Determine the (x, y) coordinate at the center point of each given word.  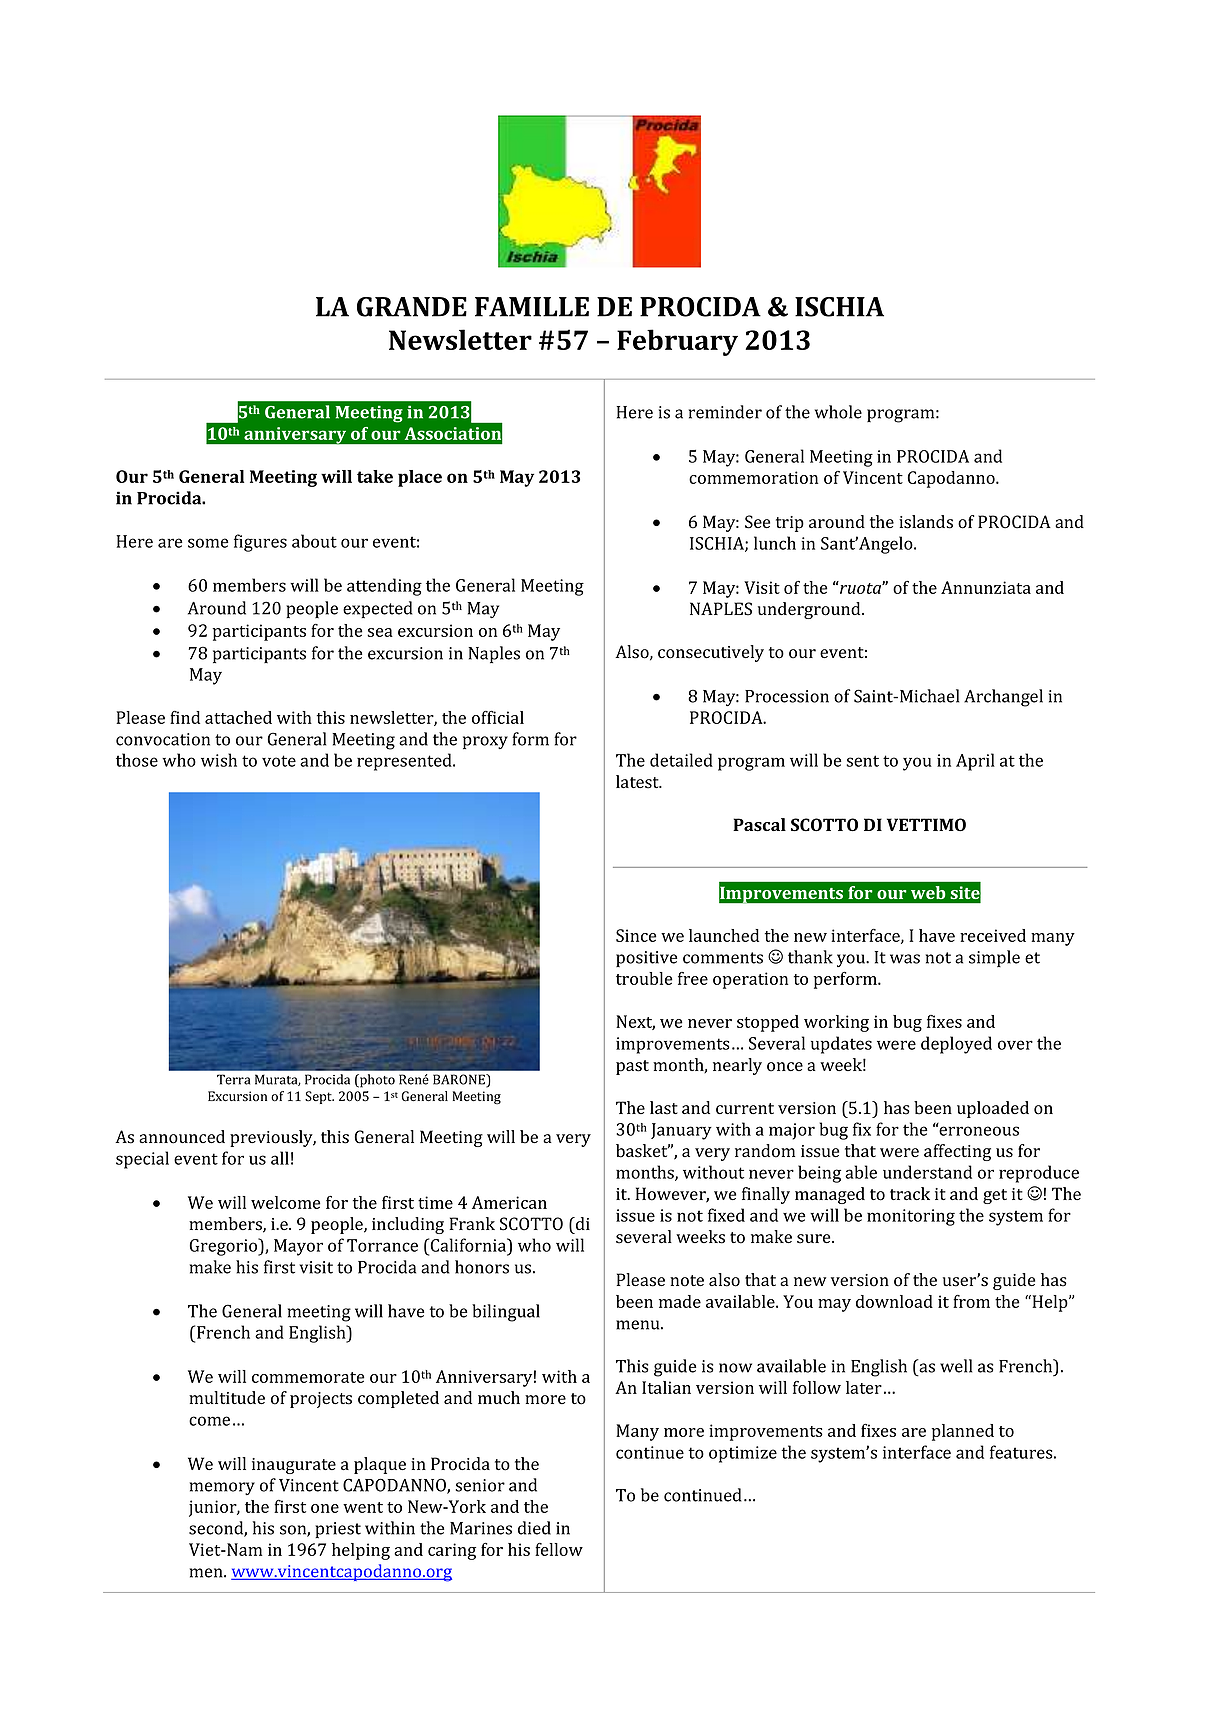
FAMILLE (532, 307)
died (534, 1528)
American (509, 1202)
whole (838, 412)
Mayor (298, 1247)
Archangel (1003, 698)
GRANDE (412, 307)
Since (636, 935)
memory (222, 1488)
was (905, 959)
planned (963, 1432)
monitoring (911, 1217)
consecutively (711, 653)
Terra (233, 1079)
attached (238, 717)
